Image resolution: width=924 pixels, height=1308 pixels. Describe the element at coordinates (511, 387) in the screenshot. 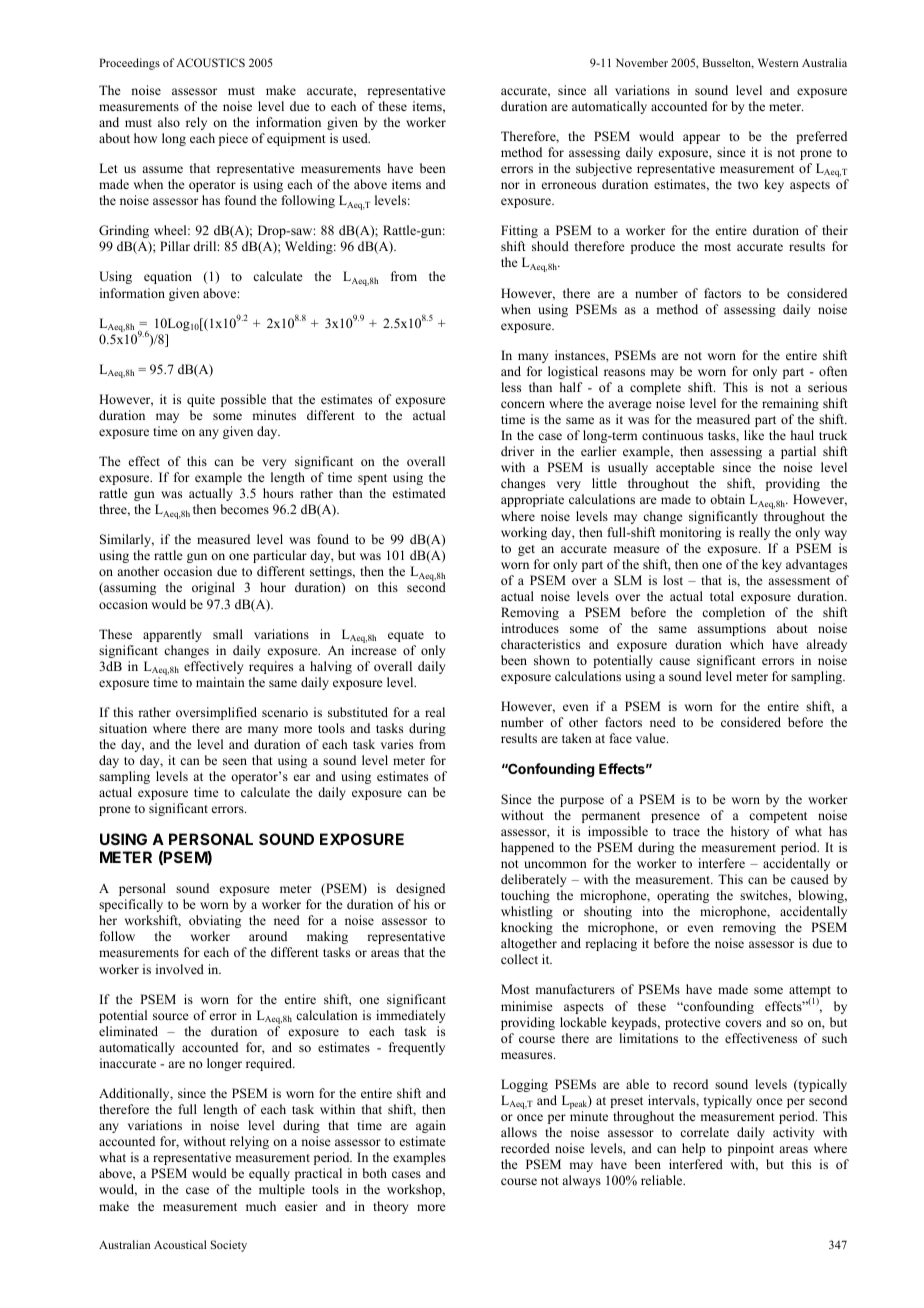

I see `less` at that location.
